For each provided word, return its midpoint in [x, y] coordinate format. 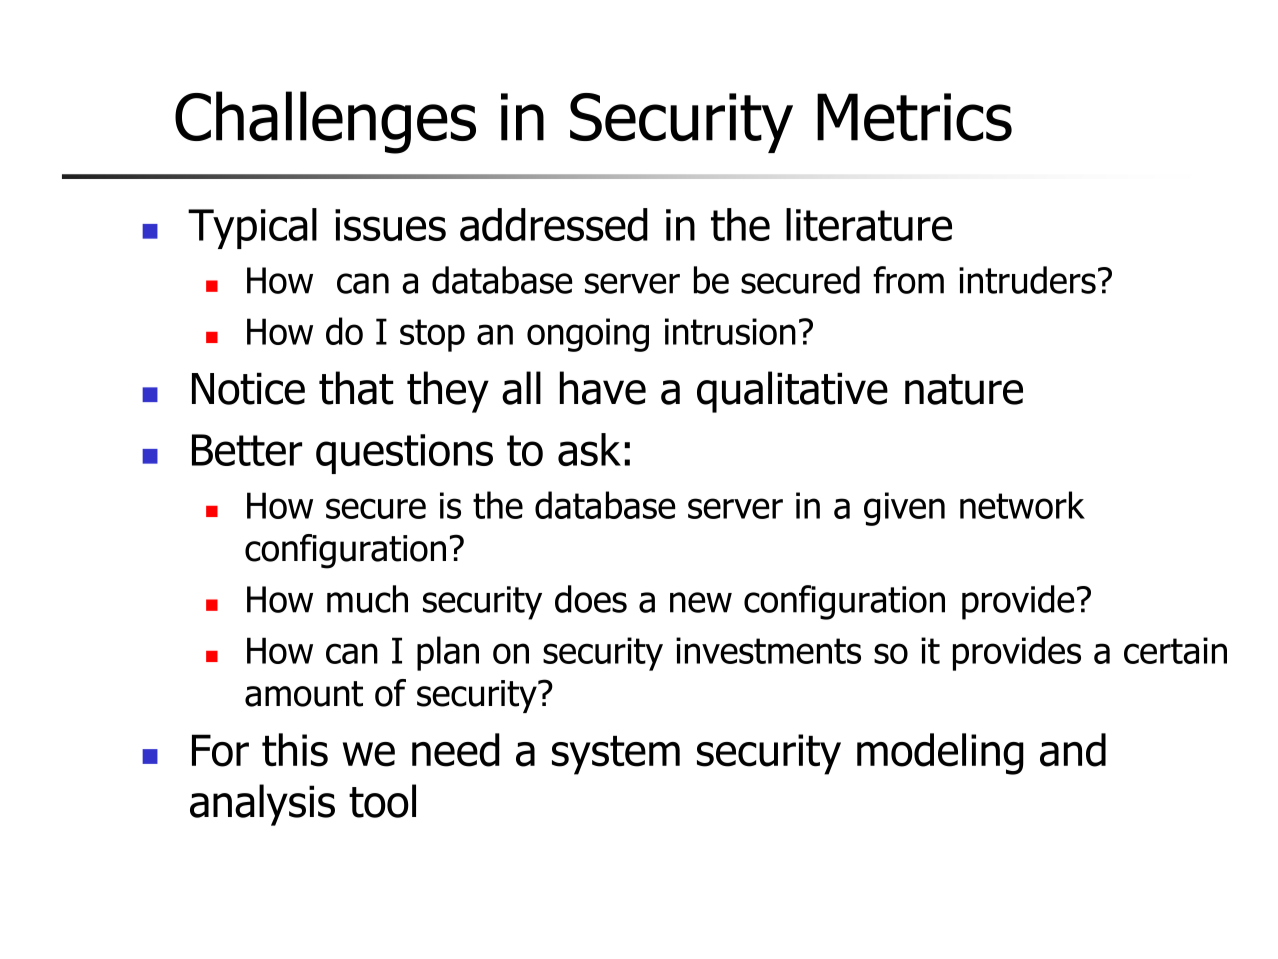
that [356, 388]
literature [869, 224]
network [1022, 505]
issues [390, 225]
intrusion [730, 331]
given [904, 509]
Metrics [914, 117]
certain [1175, 650]
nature [964, 389]
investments [768, 650]
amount [304, 694]
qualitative [792, 392]
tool [382, 801]
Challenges [325, 122]
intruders [1027, 280]
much [367, 599]
